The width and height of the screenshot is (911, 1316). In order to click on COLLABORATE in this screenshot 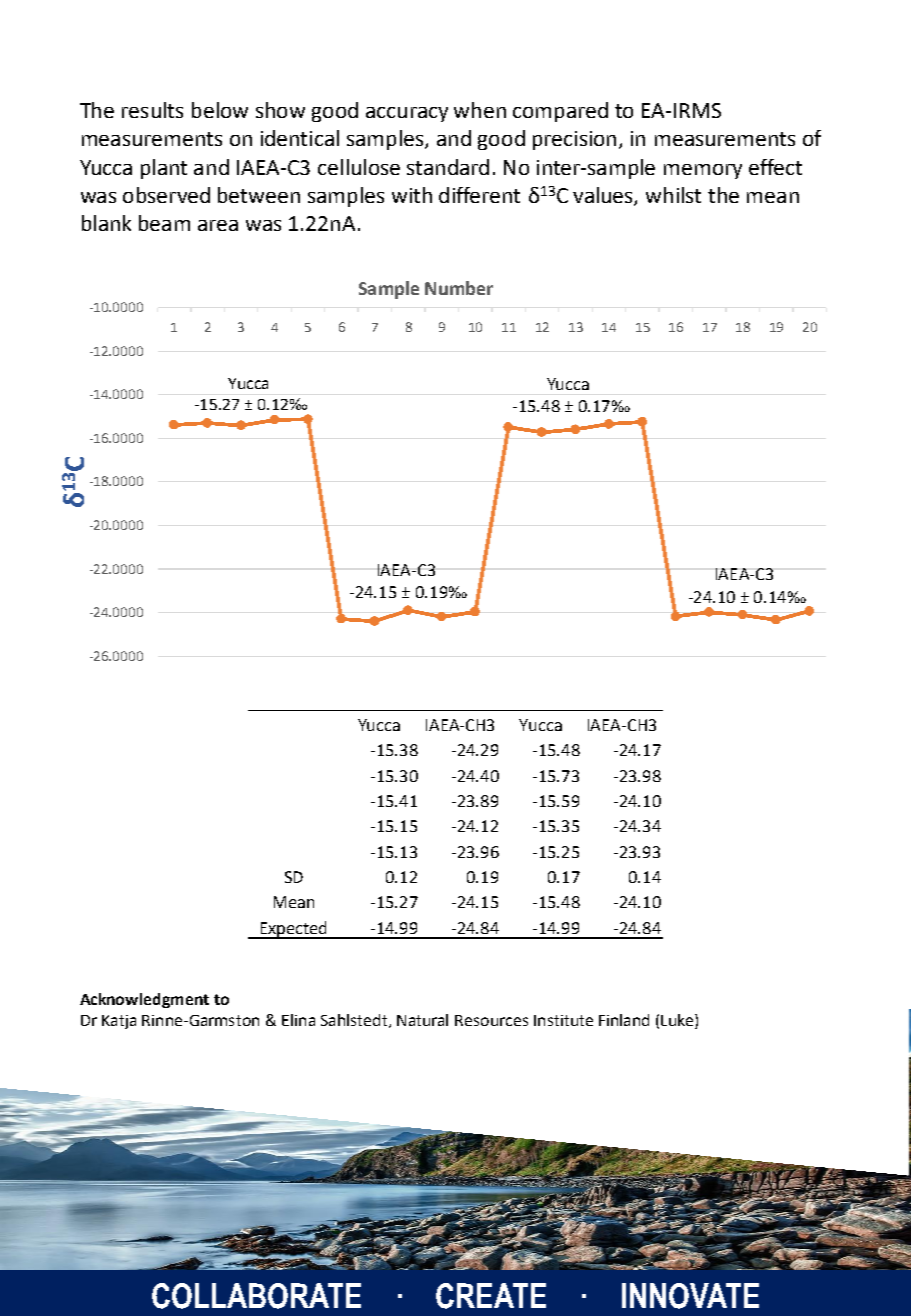, I will do `click(256, 1296)`.
